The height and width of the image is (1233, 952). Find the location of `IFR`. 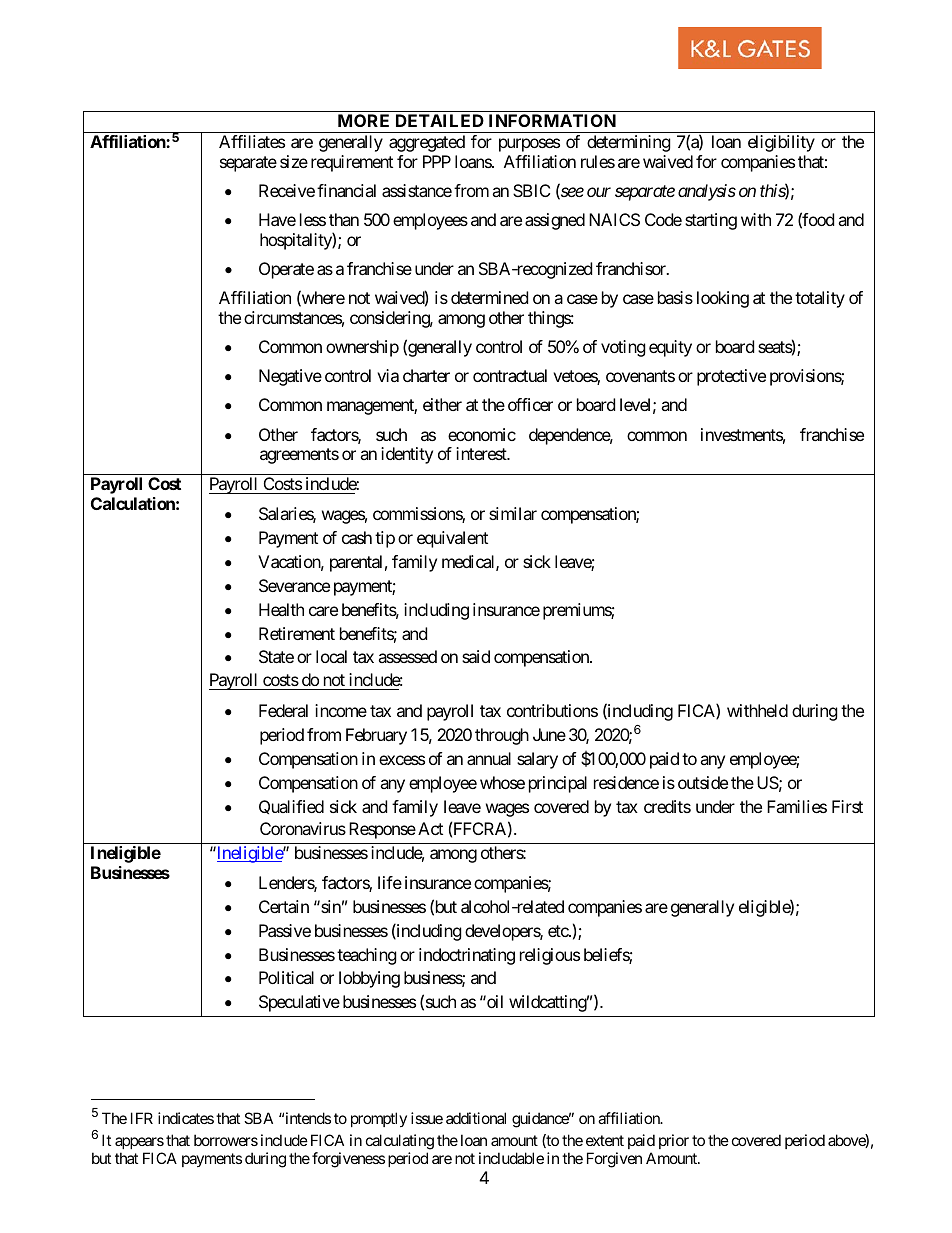

IFR is located at coordinates (142, 1118).
